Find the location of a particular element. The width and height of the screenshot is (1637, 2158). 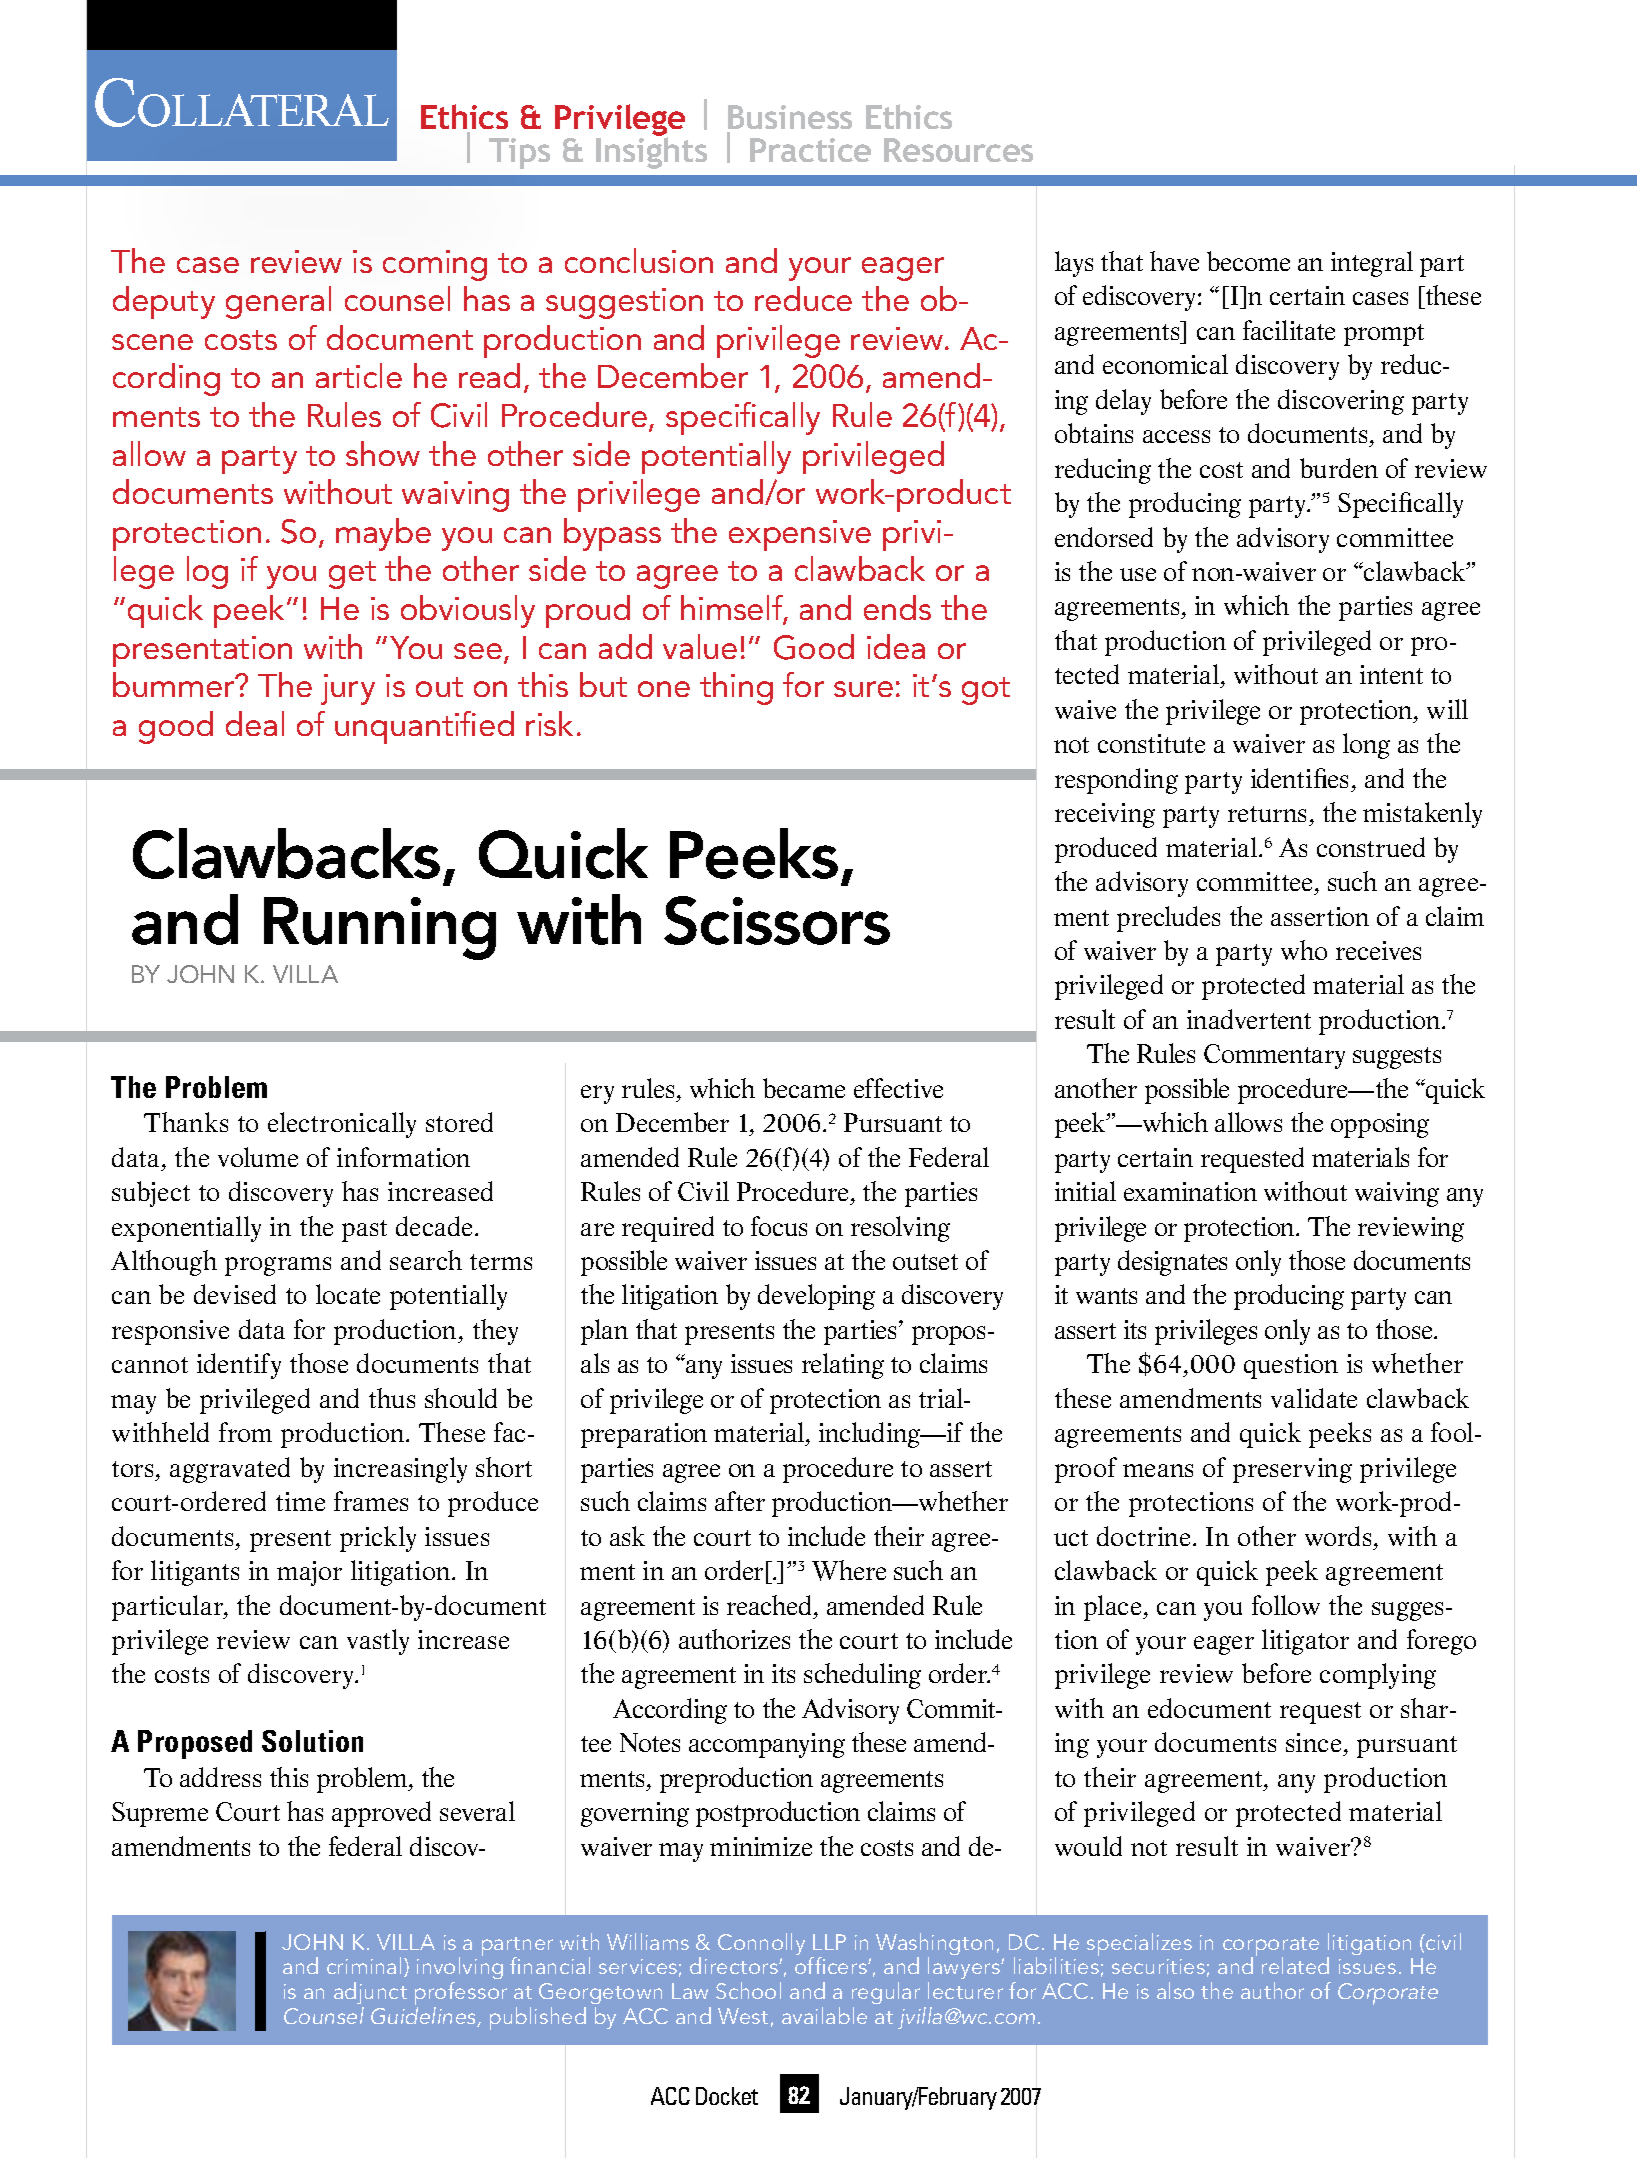

become is located at coordinates (1248, 261).
